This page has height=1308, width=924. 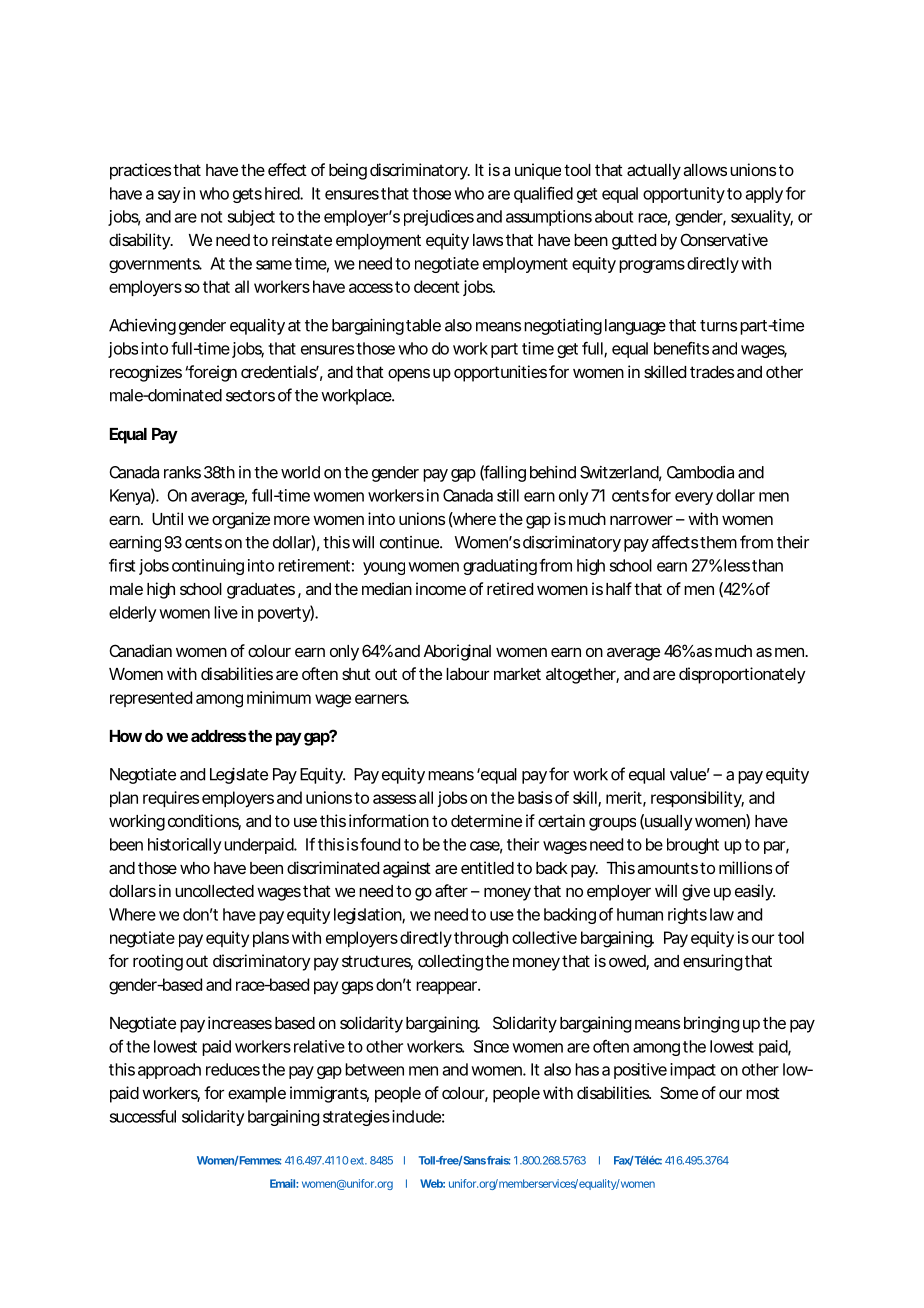 What do you see at coordinates (141, 650) in the page?
I see `Canadian` at bounding box center [141, 650].
